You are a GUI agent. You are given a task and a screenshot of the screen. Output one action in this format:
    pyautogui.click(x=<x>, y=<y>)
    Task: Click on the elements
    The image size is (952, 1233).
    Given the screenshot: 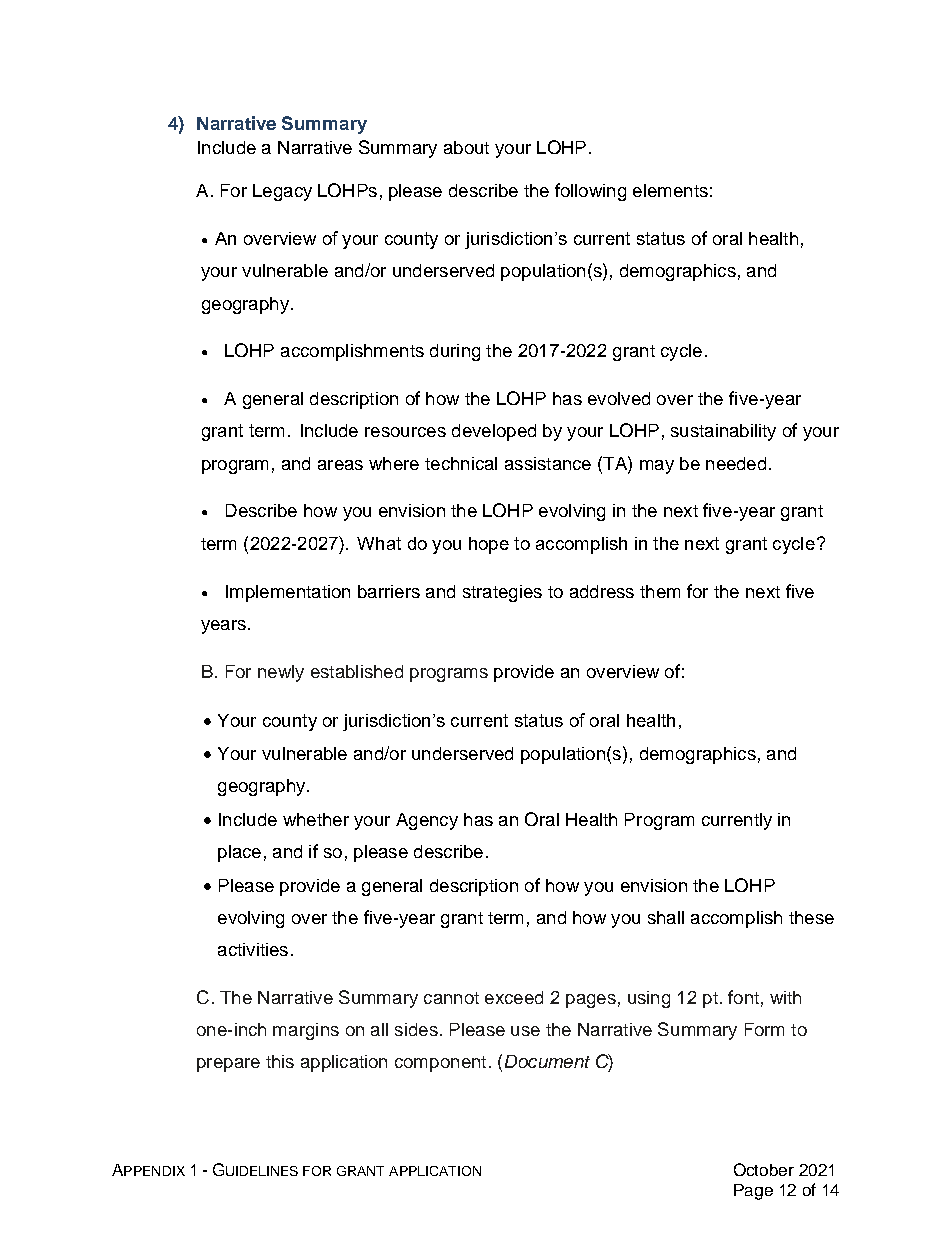 What is the action you would take?
    pyautogui.click(x=670, y=190)
